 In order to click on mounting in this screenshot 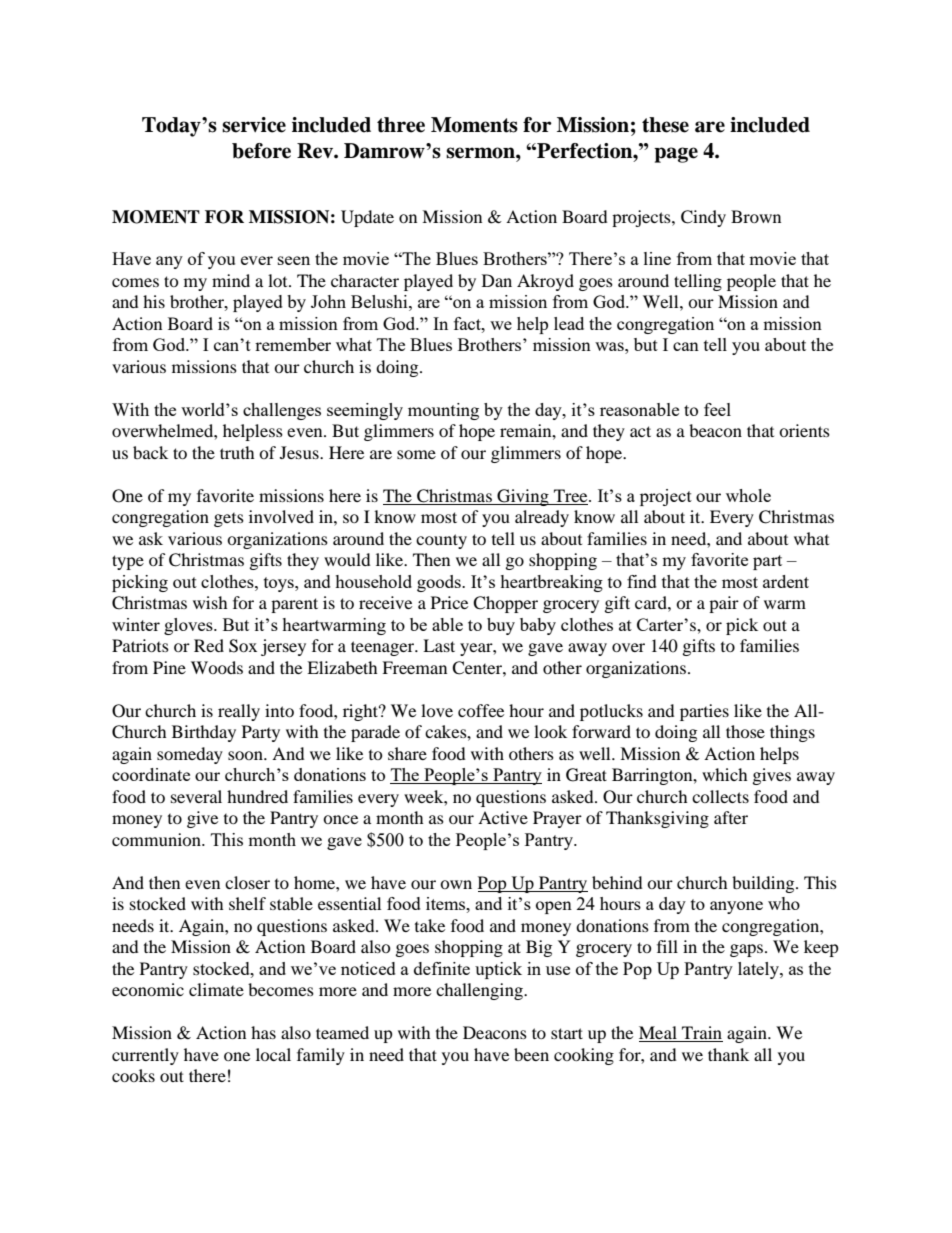, I will do `click(443, 411)`.
